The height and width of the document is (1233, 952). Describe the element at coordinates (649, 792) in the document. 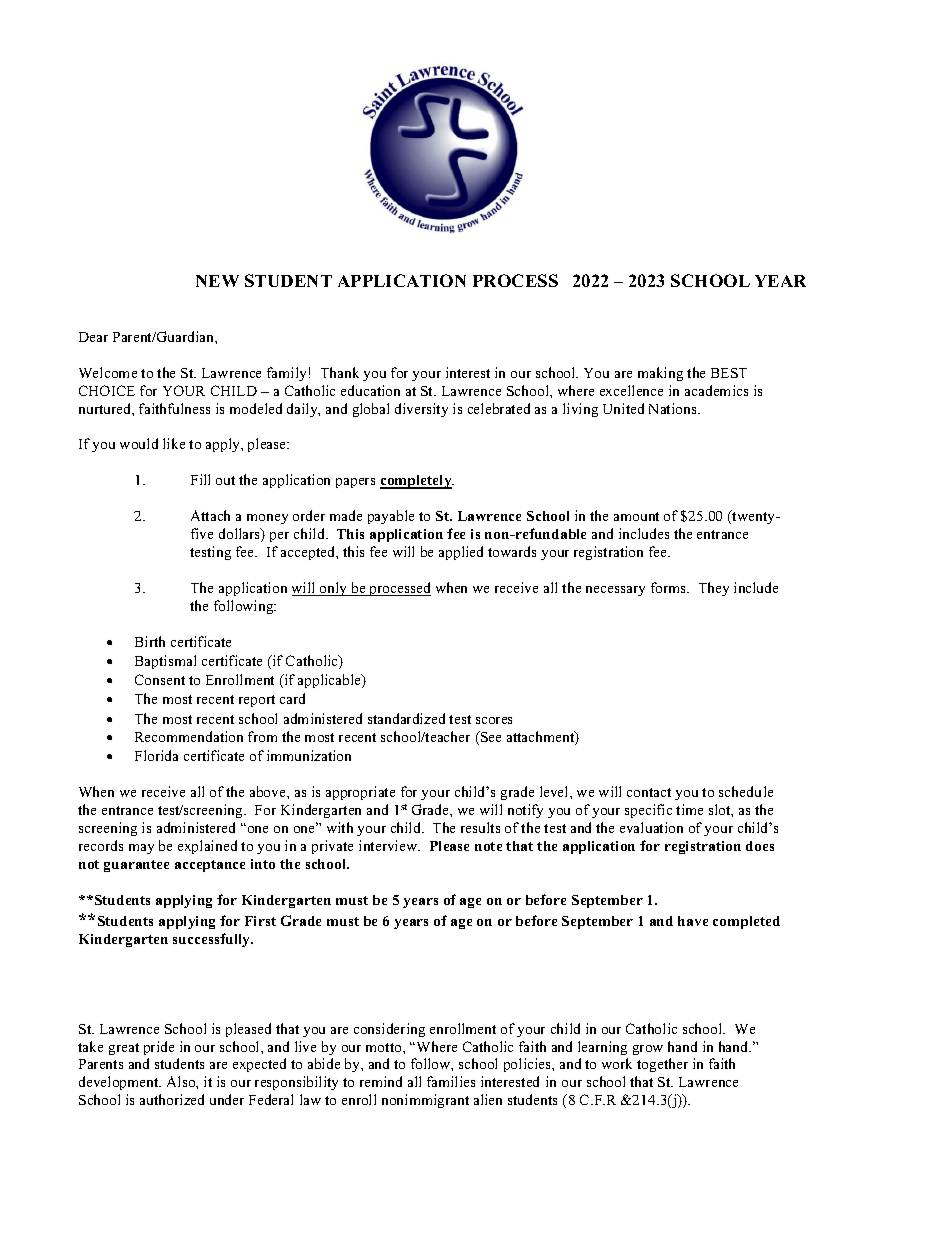

I see `contact` at that location.
